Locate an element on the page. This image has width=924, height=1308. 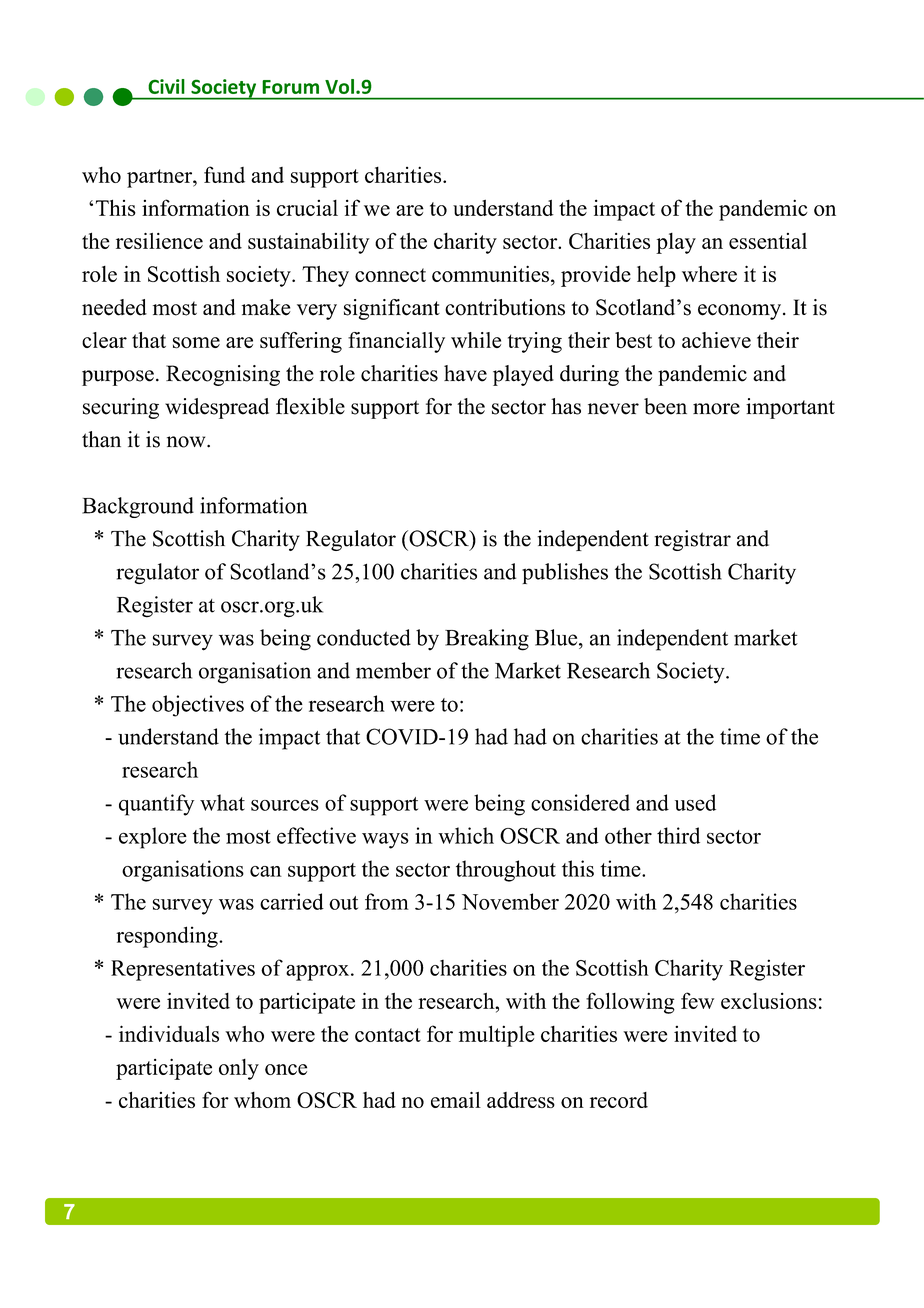
publishes is located at coordinates (565, 573).
